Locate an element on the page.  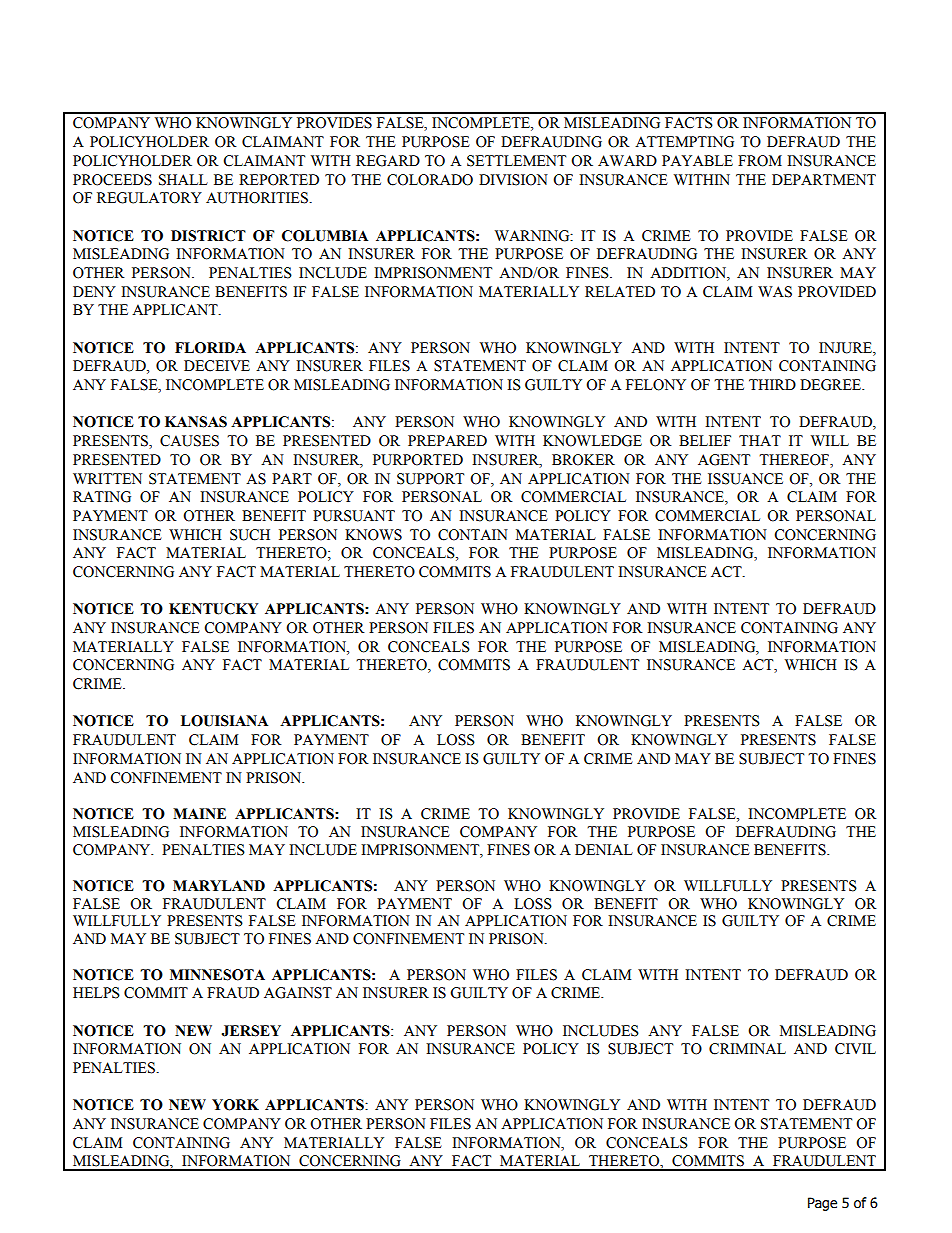
FROM is located at coordinates (760, 161).
